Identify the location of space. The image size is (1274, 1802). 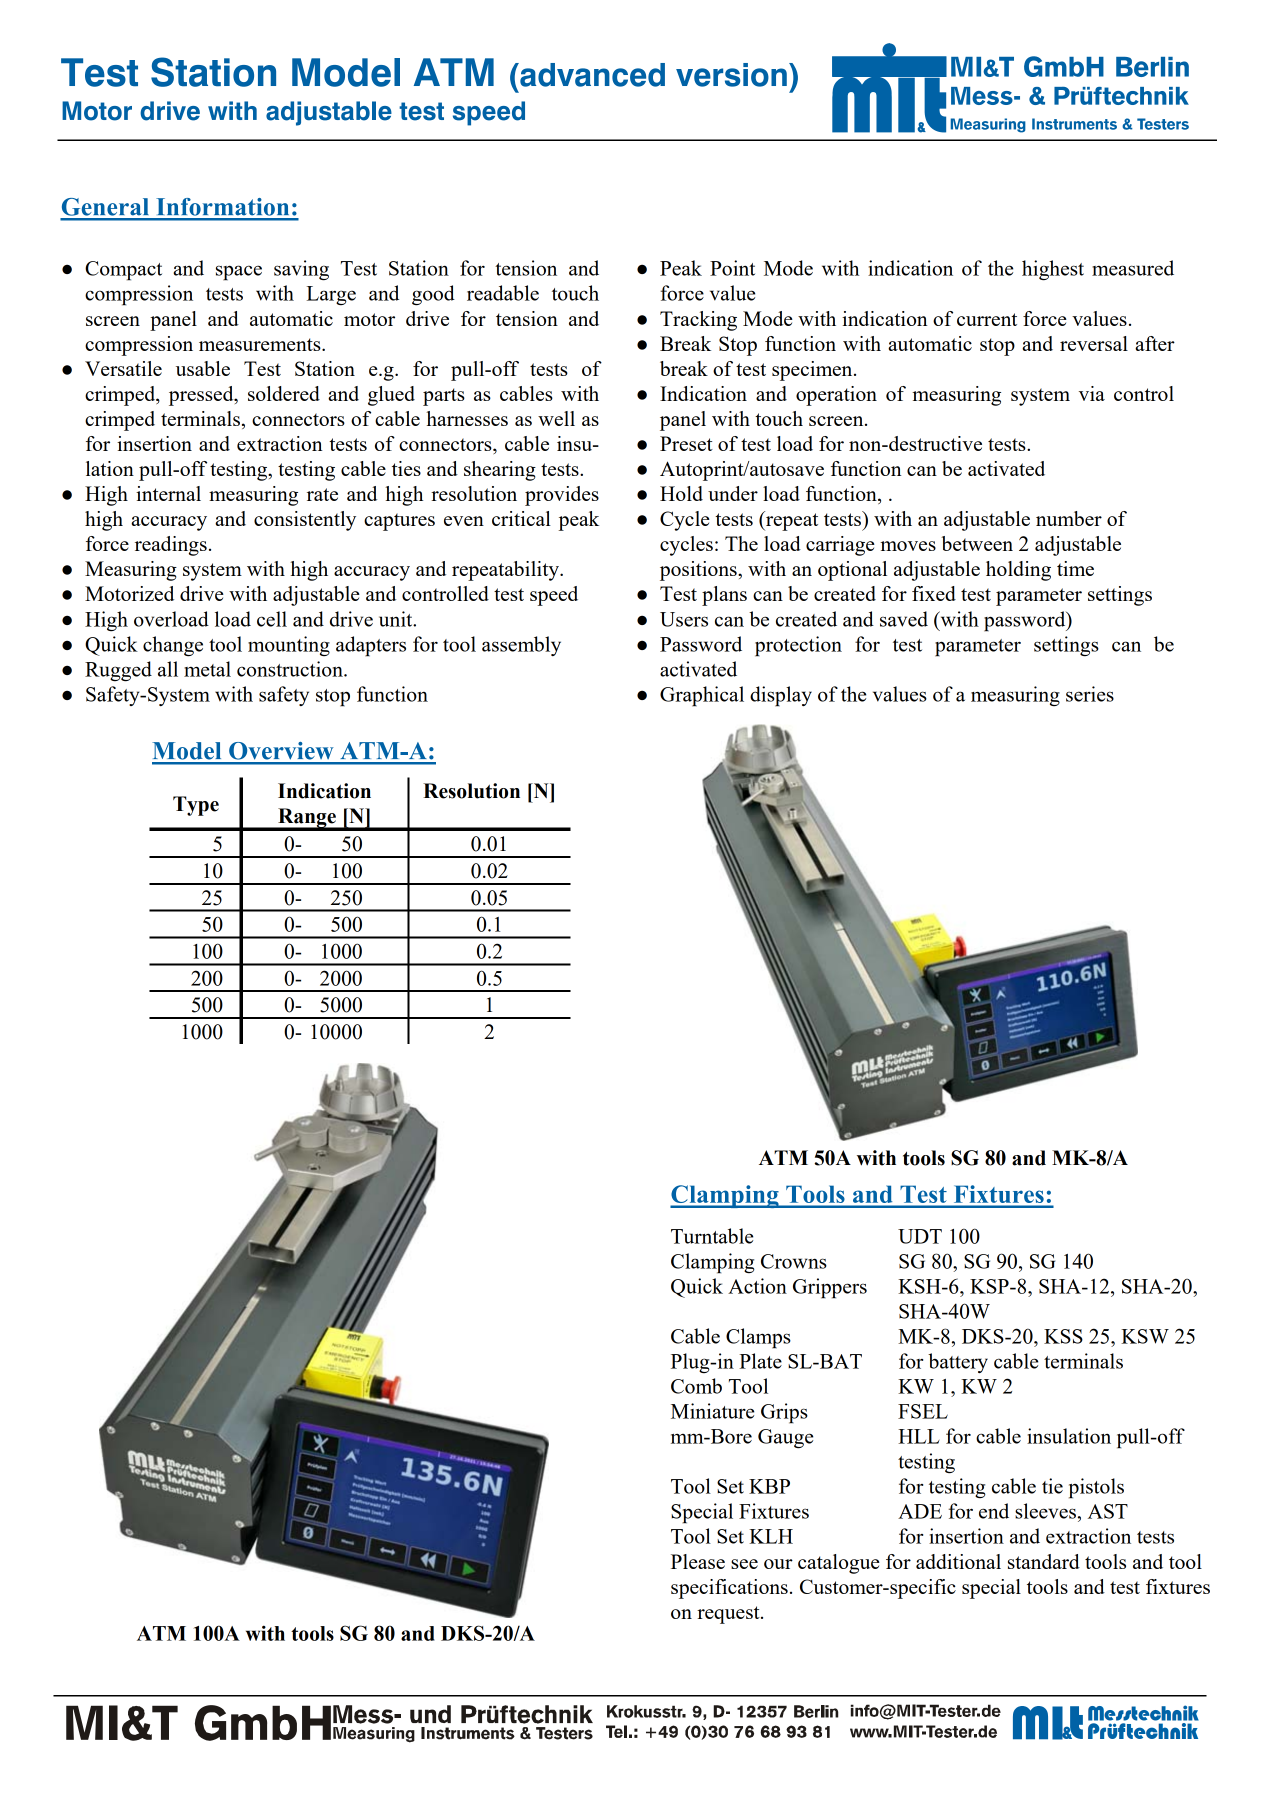
(239, 273).
